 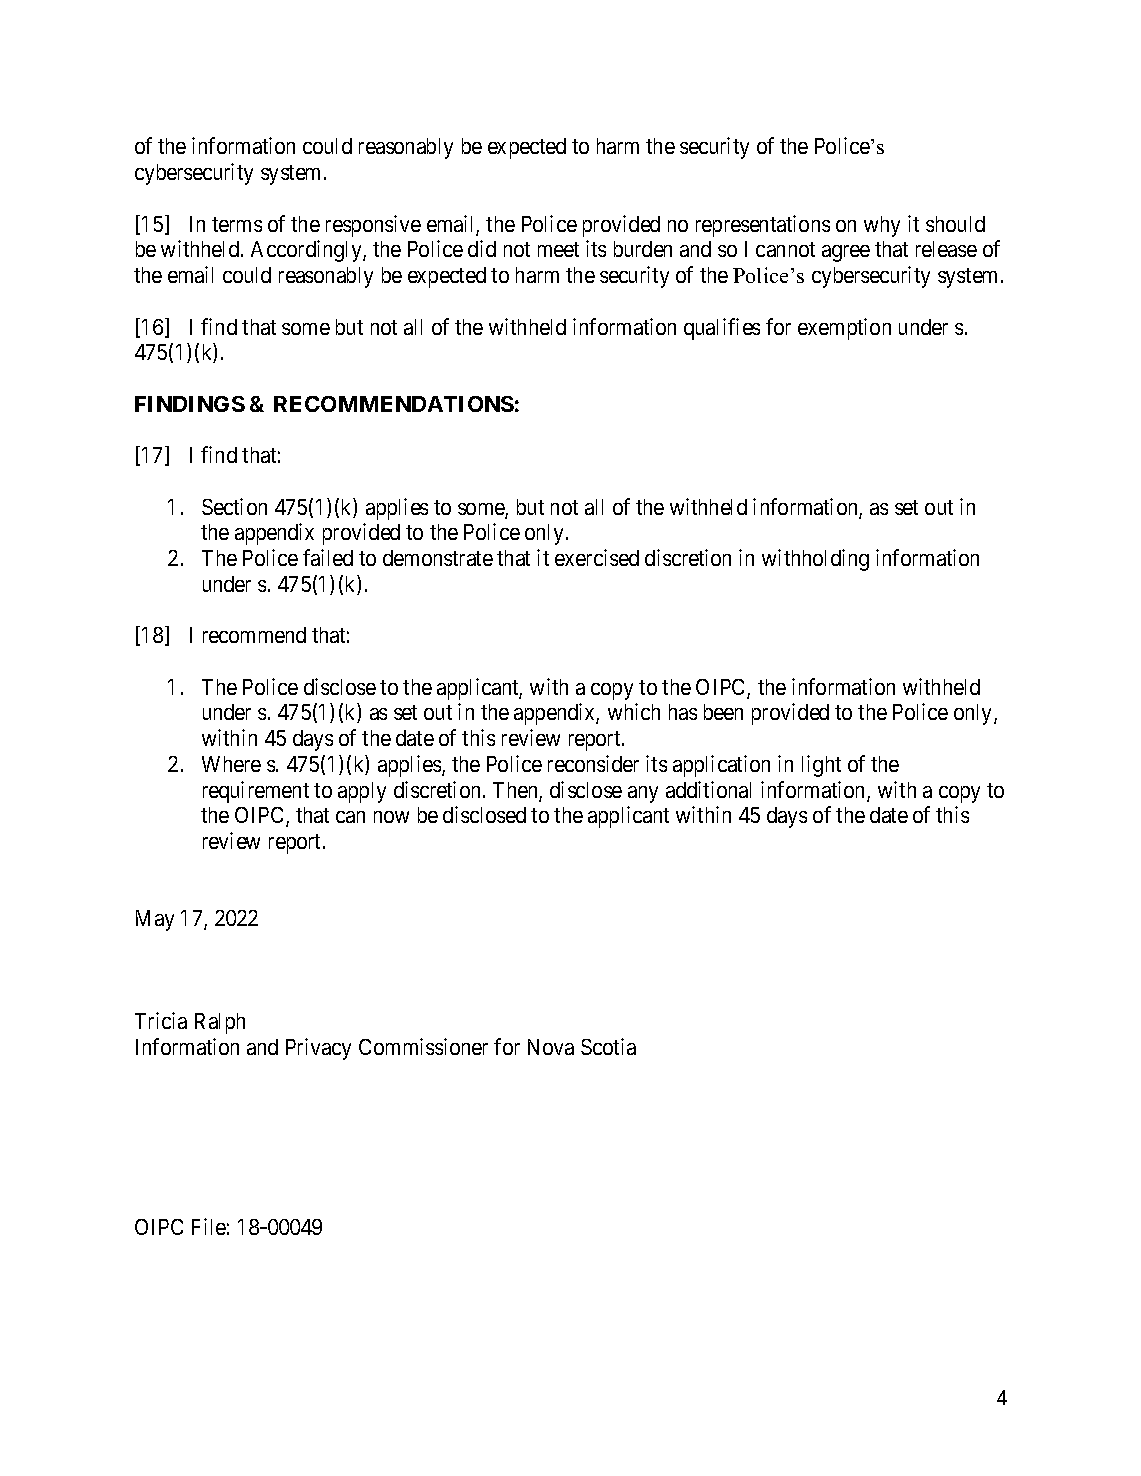 What do you see at coordinates (237, 224) in the image?
I see `terms` at bounding box center [237, 224].
